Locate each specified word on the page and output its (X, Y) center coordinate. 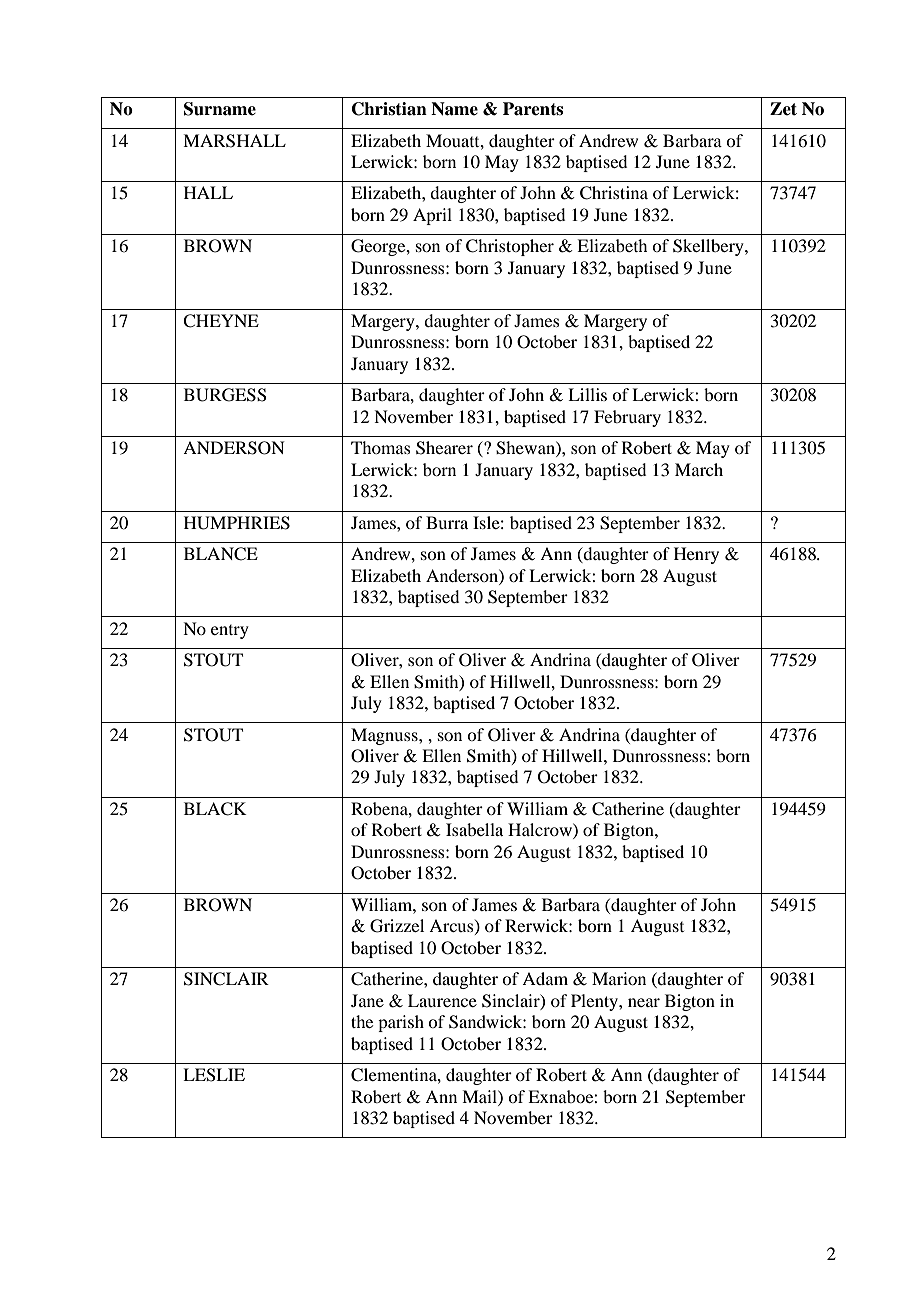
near (644, 1002)
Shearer (444, 448)
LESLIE (214, 1075)
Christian (389, 109)
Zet (783, 109)
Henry (696, 555)
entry (230, 632)
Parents (533, 109)
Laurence (442, 1000)
